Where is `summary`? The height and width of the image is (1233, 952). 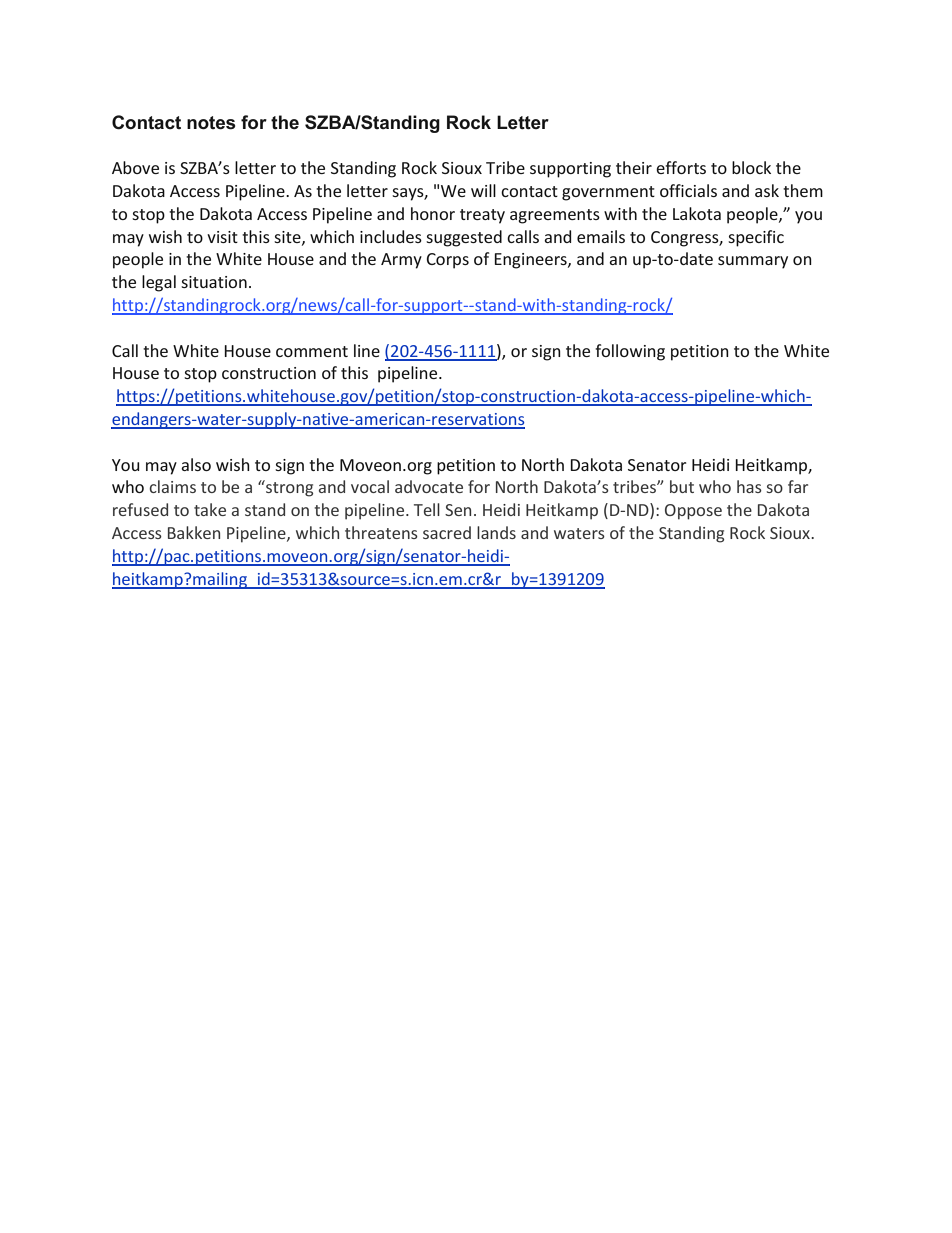 summary is located at coordinates (753, 262).
